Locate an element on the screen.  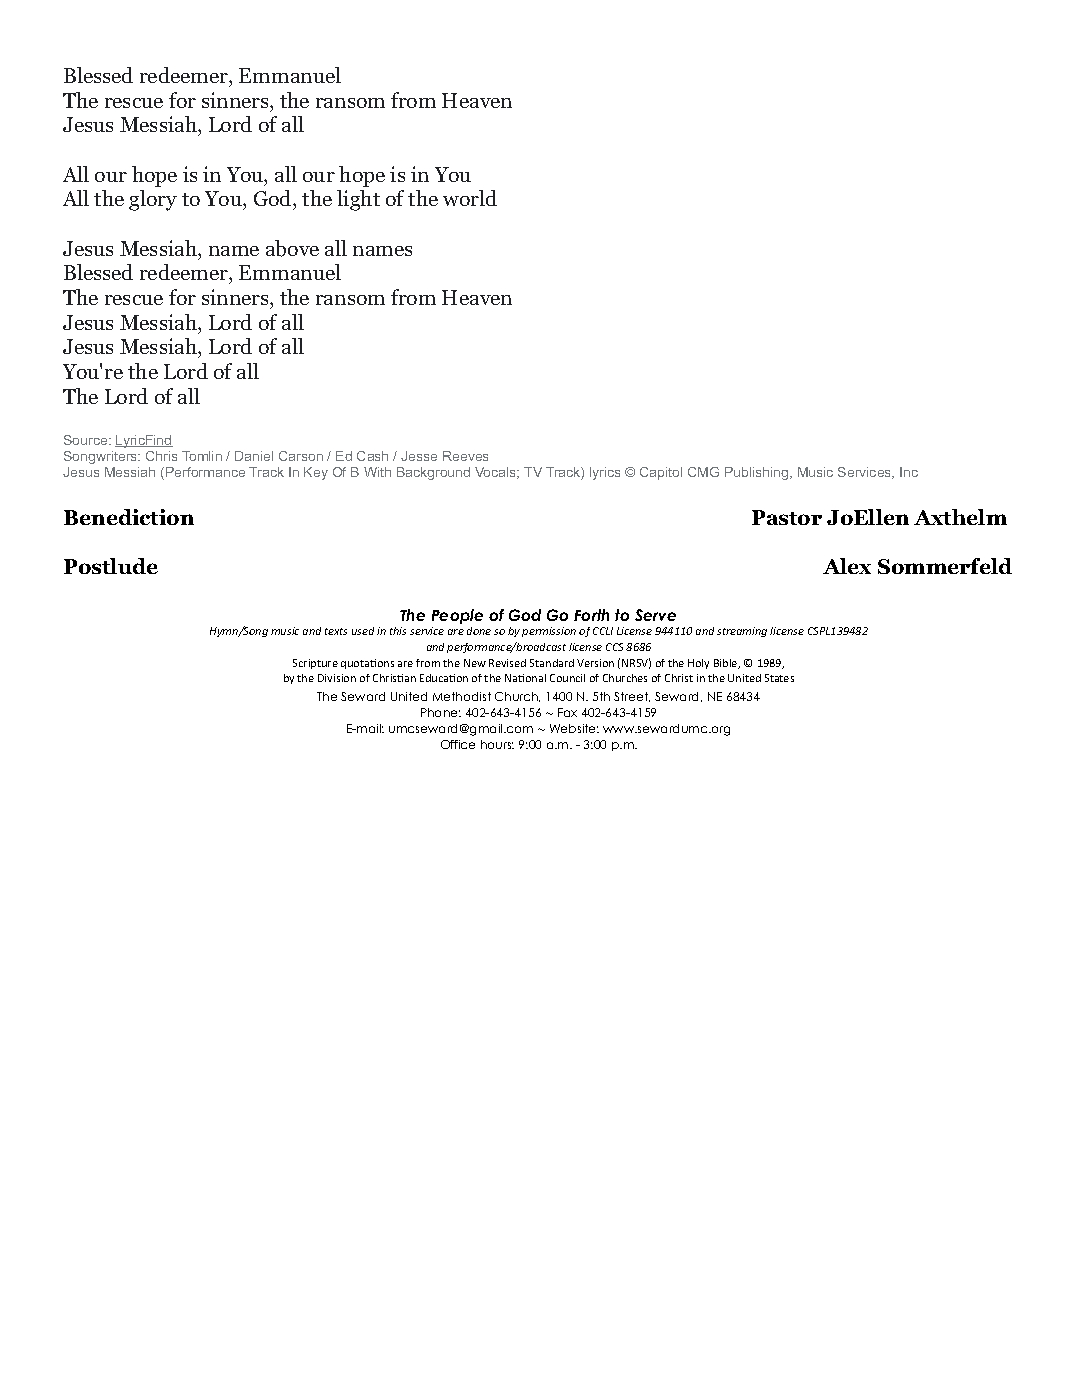
Tomlin is located at coordinates (202, 456).
